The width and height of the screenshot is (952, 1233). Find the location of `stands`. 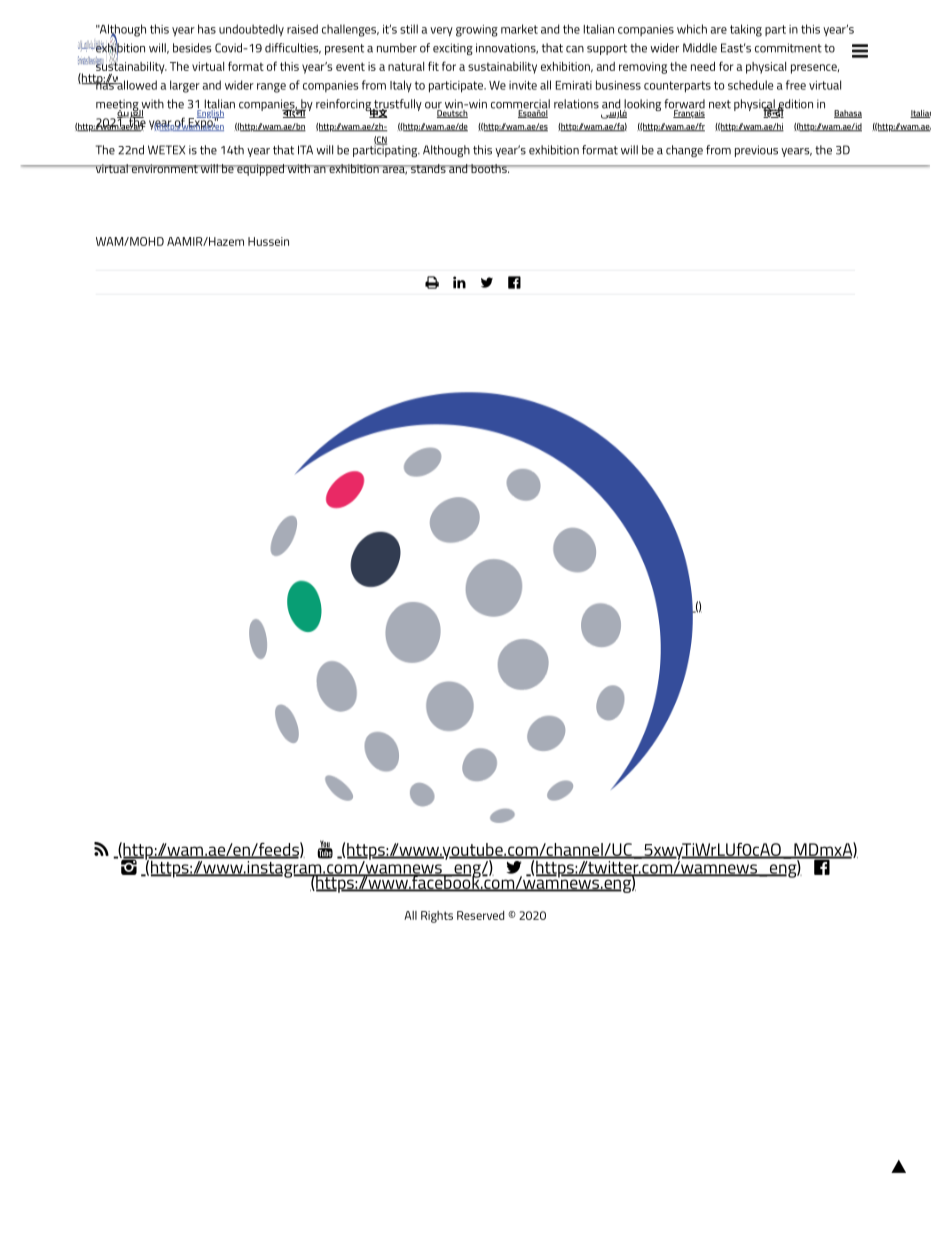

stands is located at coordinates (428, 168).
